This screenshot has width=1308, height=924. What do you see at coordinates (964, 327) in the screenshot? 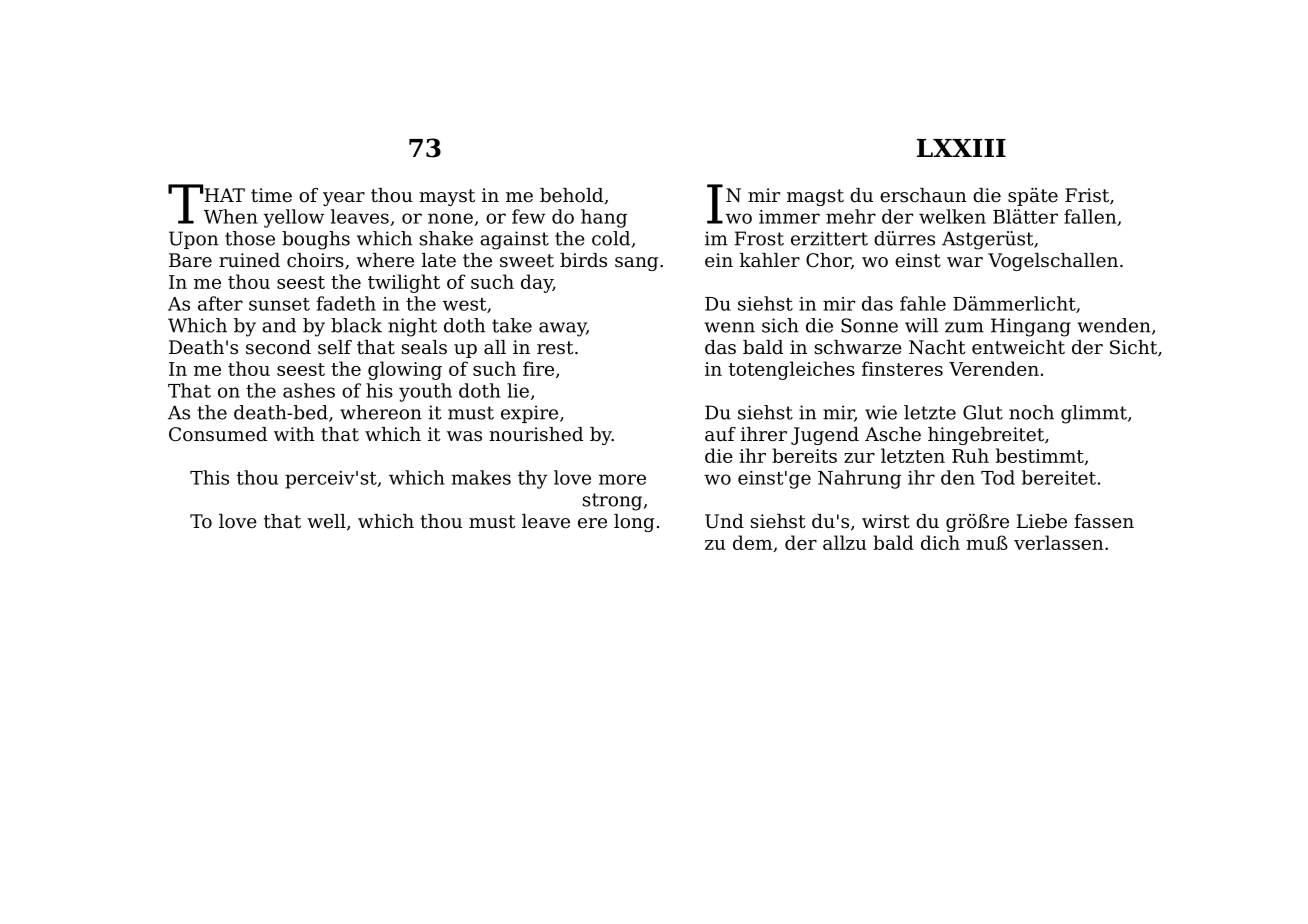
I see `zum` at bounding box center [964, 327].
